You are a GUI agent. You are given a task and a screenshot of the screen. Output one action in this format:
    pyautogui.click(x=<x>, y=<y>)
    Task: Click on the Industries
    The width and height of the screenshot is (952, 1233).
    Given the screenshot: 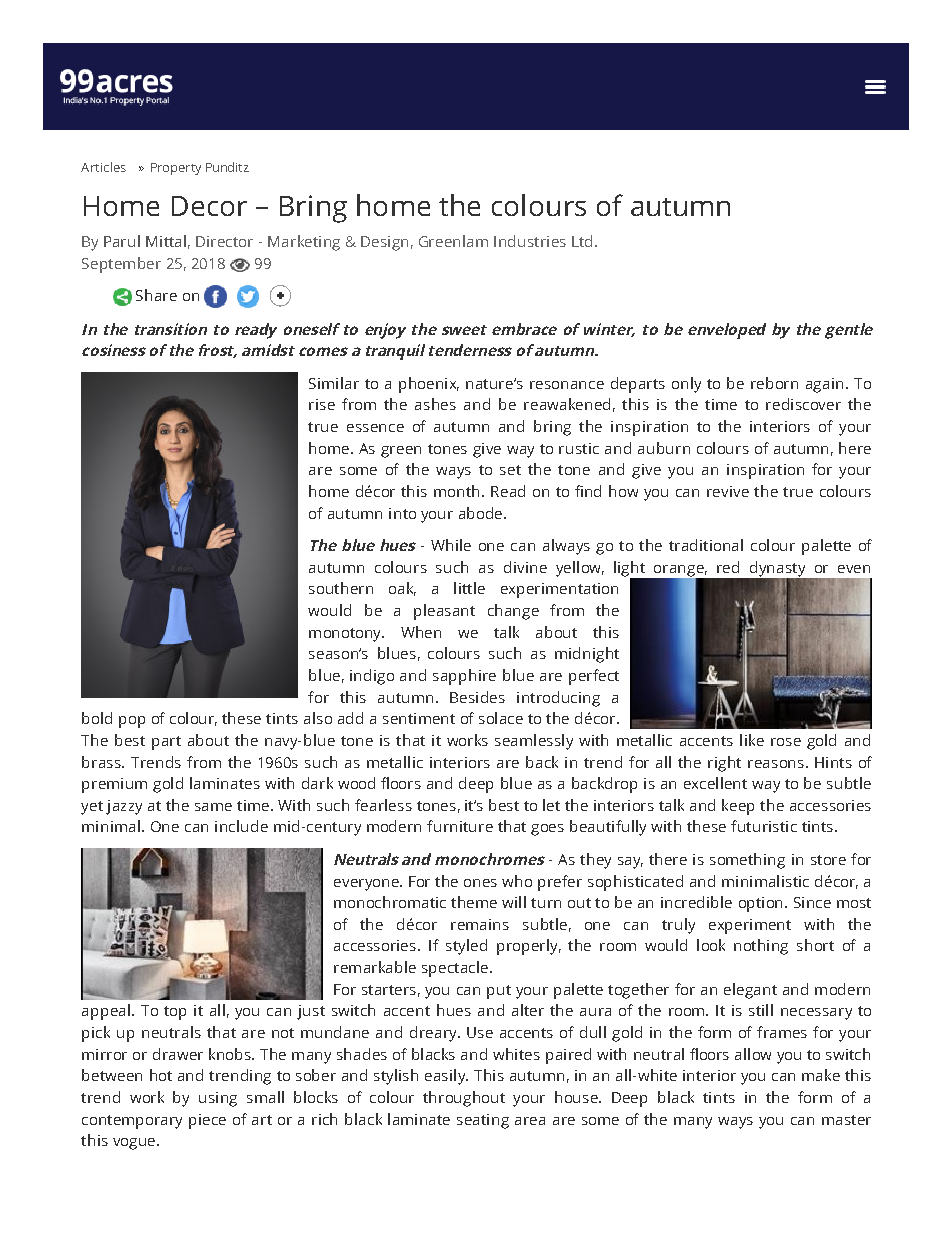 What is the action you would take?
    pyautogui.click(x=530, y=241)
